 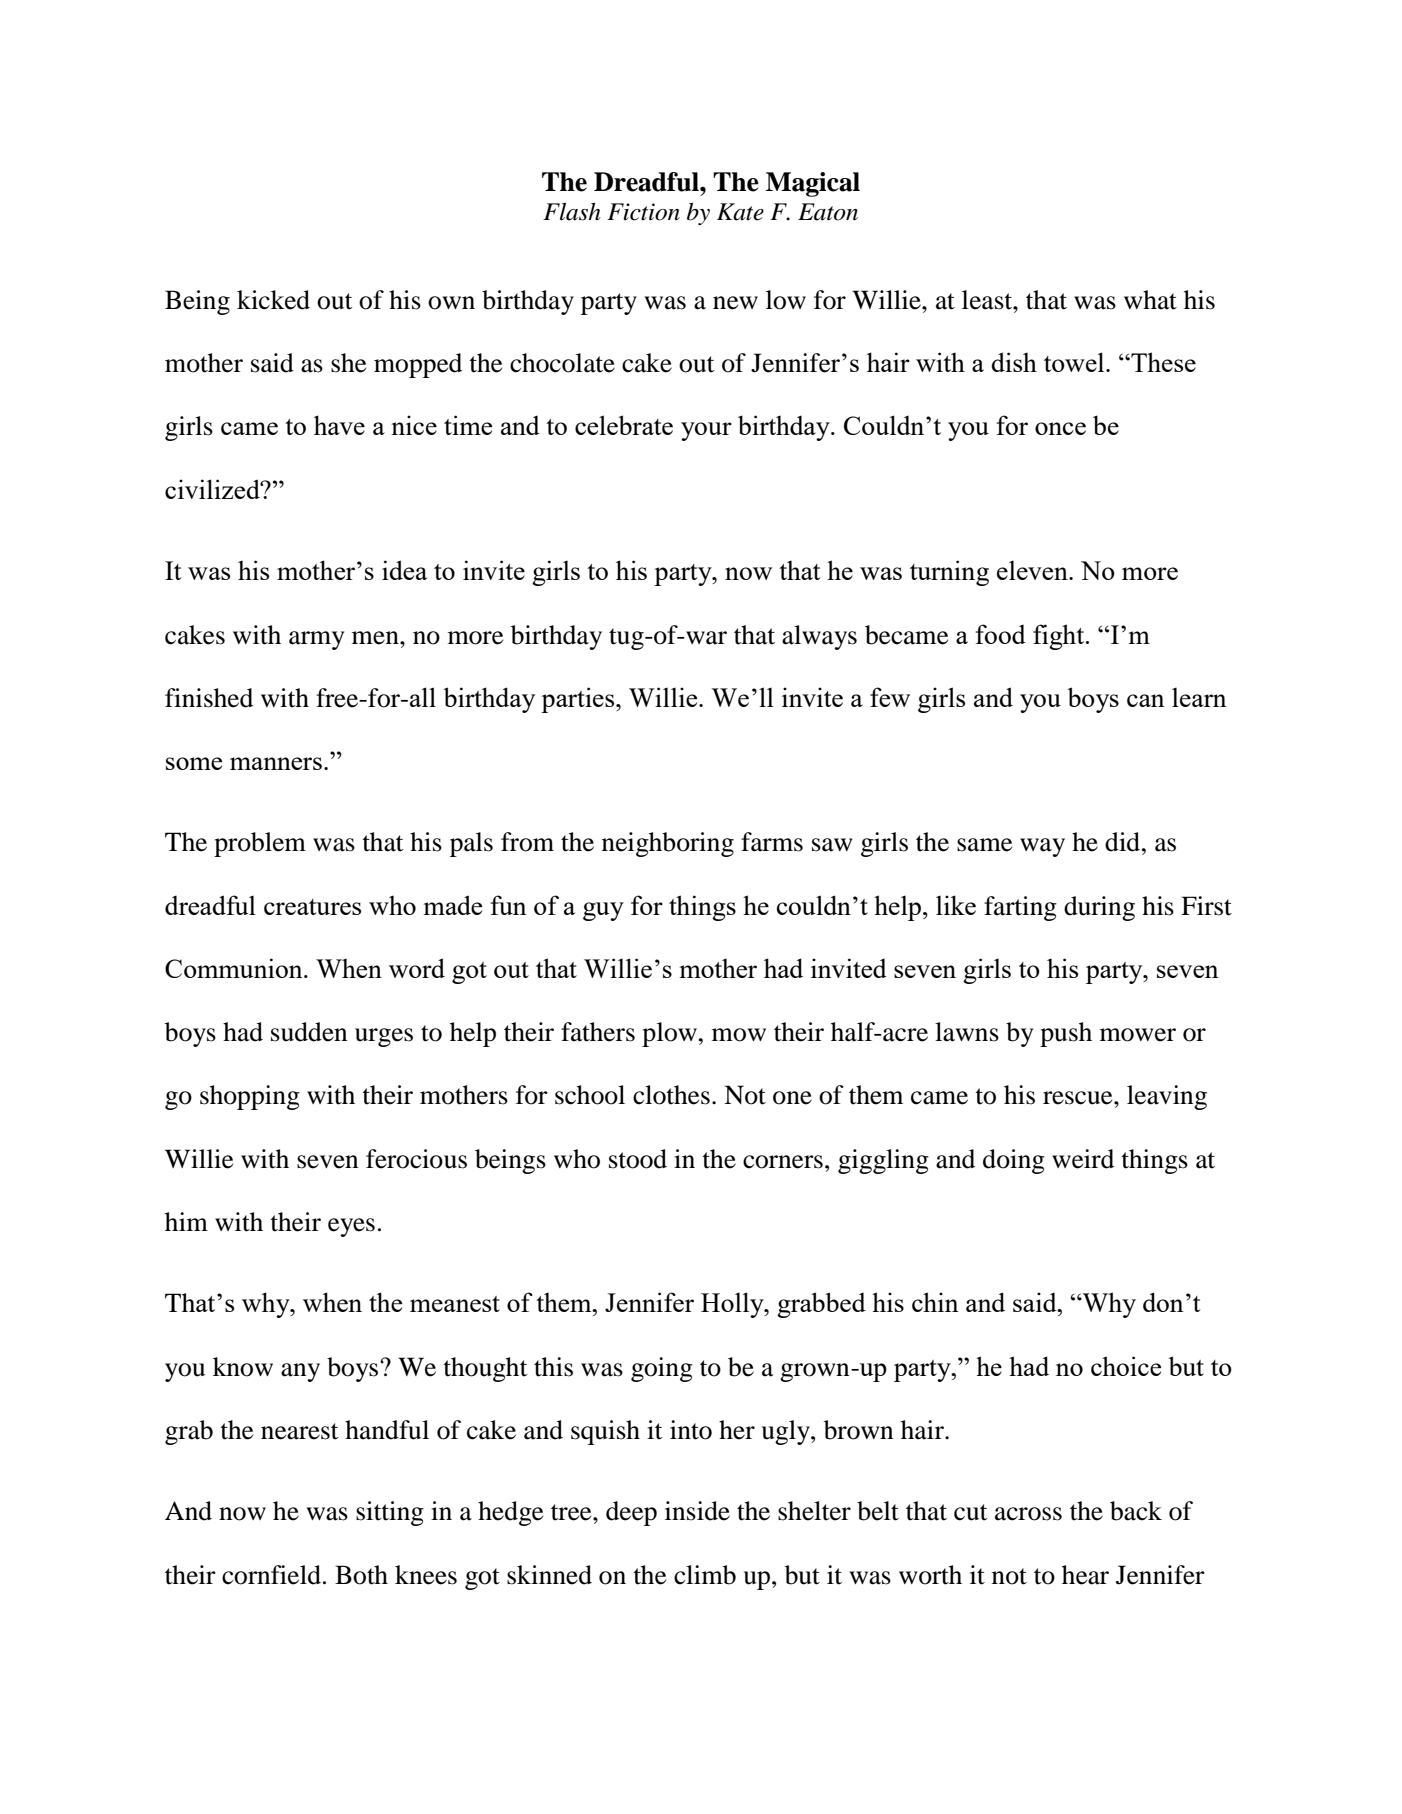 What do you see at coordinates (1099, 908) in the image?
I see `during` at bounding box center [1099, 908].
